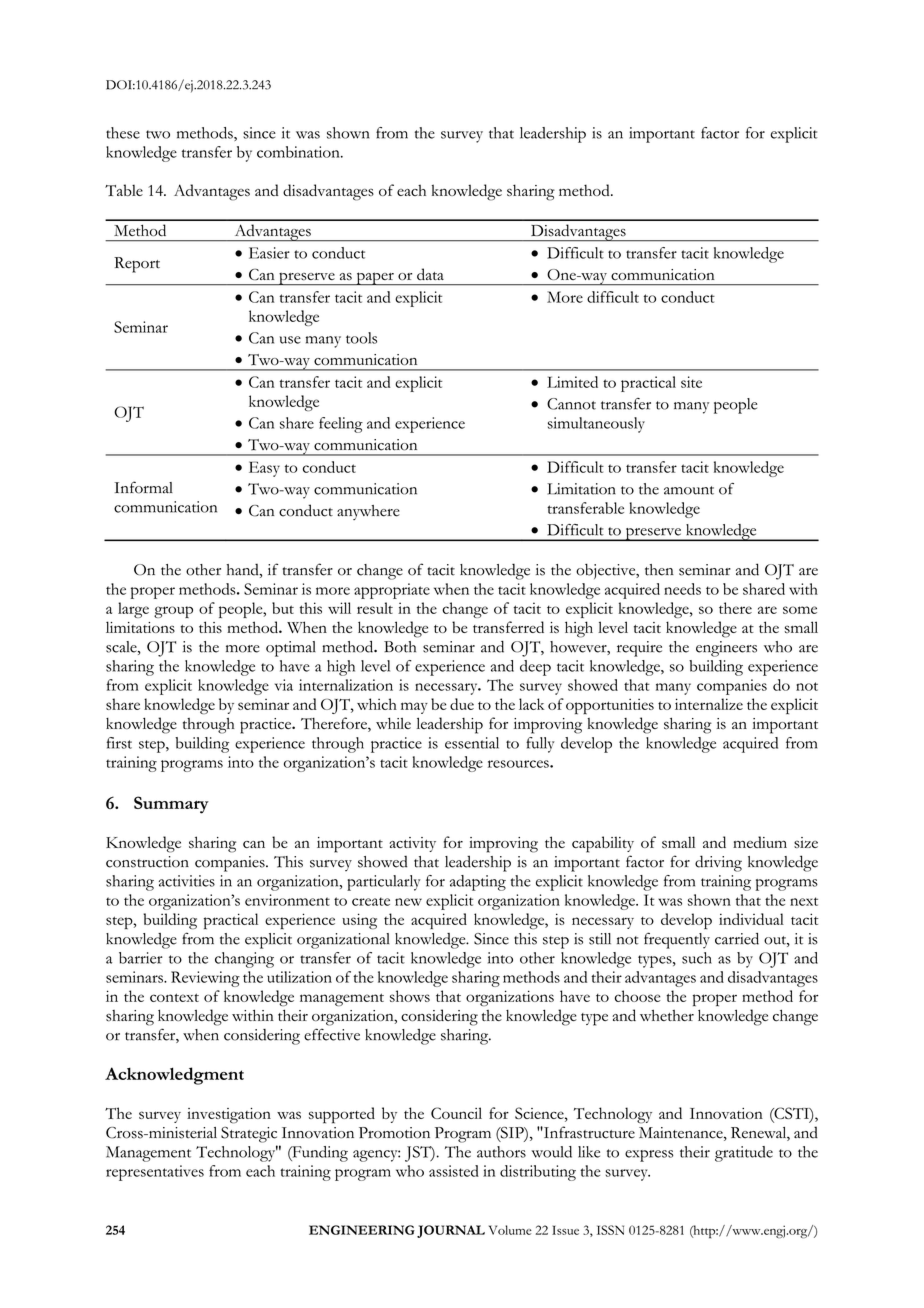  Describe the element at coordinates (155, 1173) in the screenshot. I see `representatives` at that location.
